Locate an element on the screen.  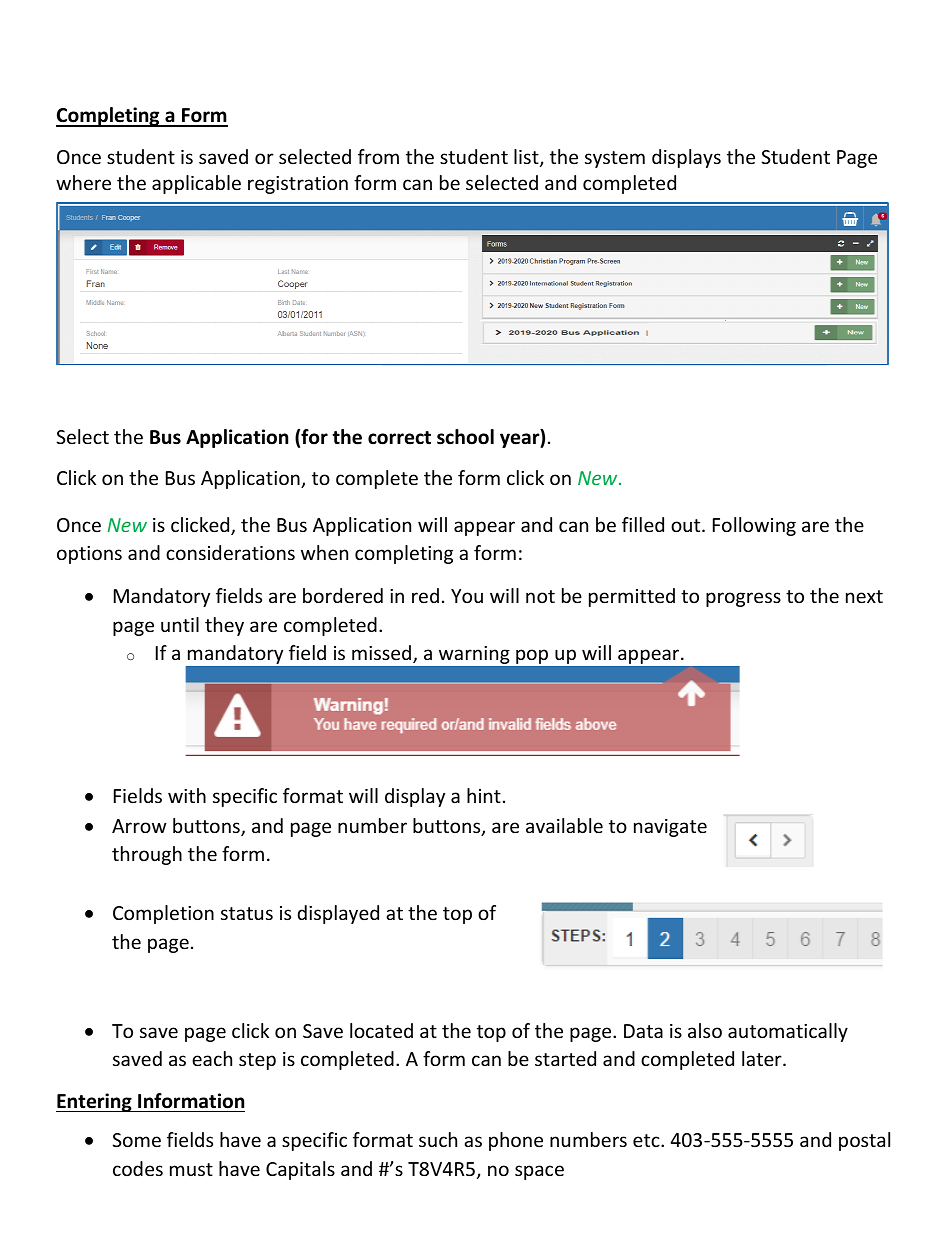
applicable is located at coordinates (196, 184).
